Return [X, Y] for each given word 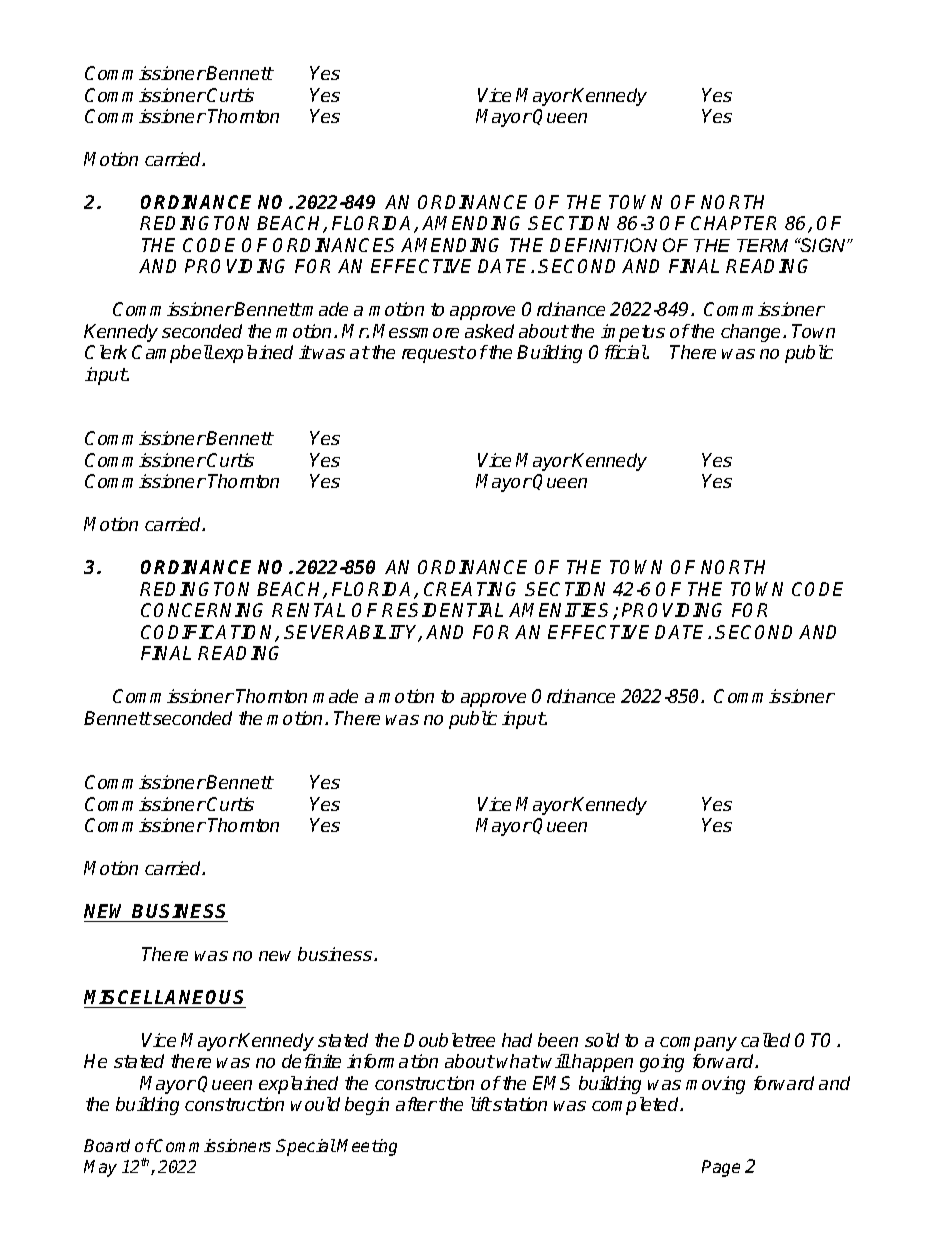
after [416, 1104]
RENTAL [308, 610]
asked [489, 331]
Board [107, 1145]
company [698, 1044]
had [517, 1040]
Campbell [173, 354]
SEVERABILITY [353, 633]
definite [311, 1061]
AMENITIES [561, 611]
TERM [762, 245]
